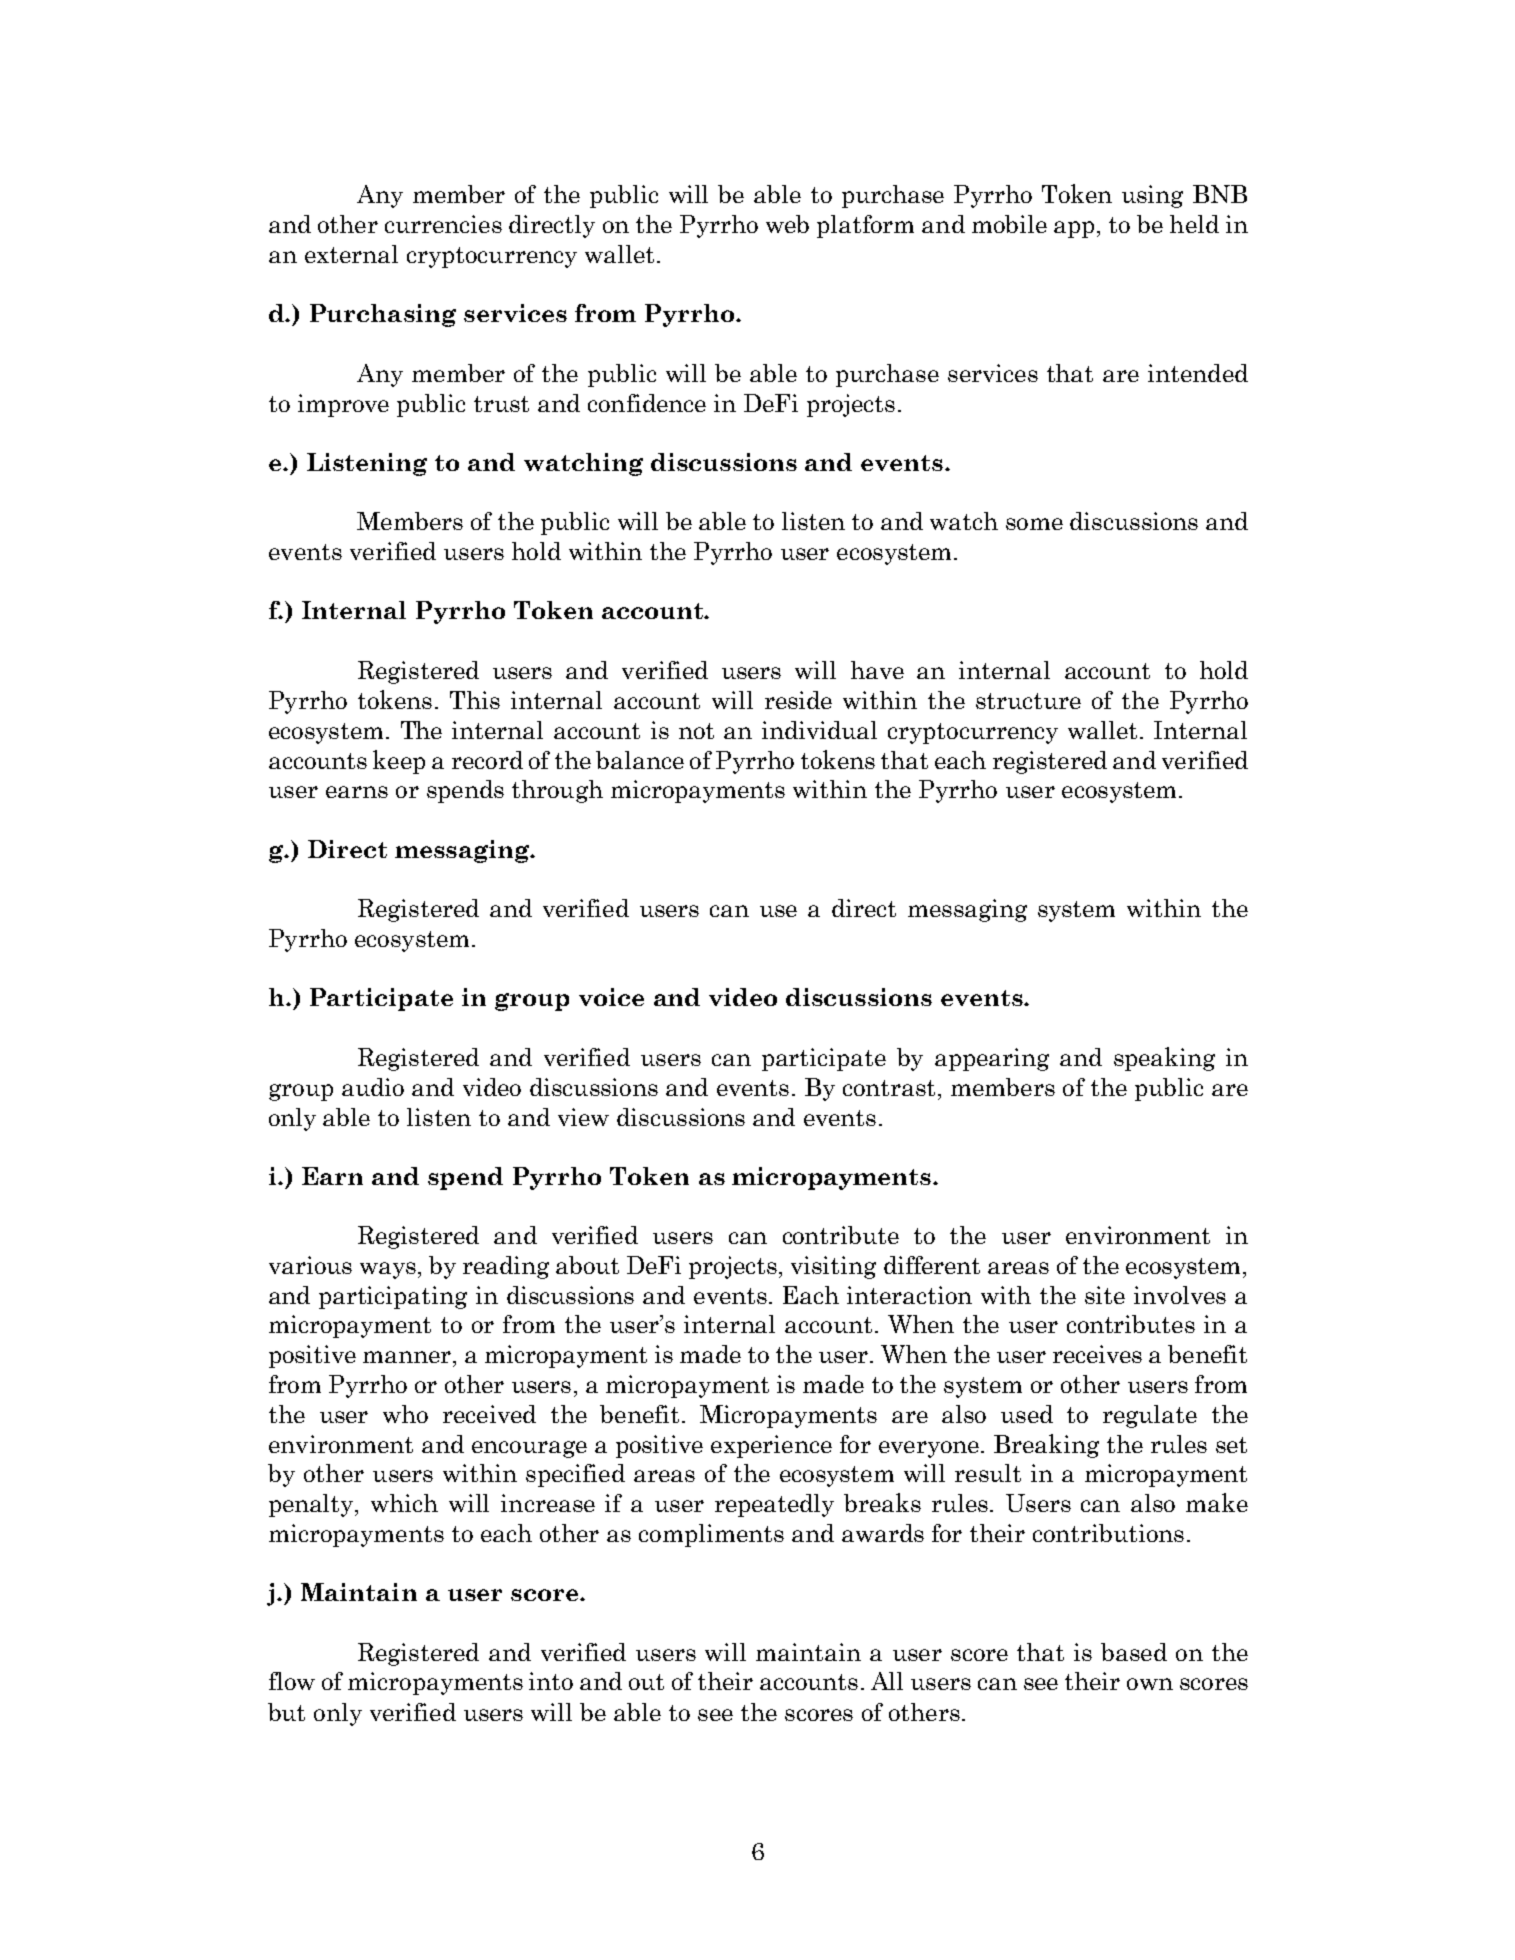  I want to click on web, so click(787, 224).
